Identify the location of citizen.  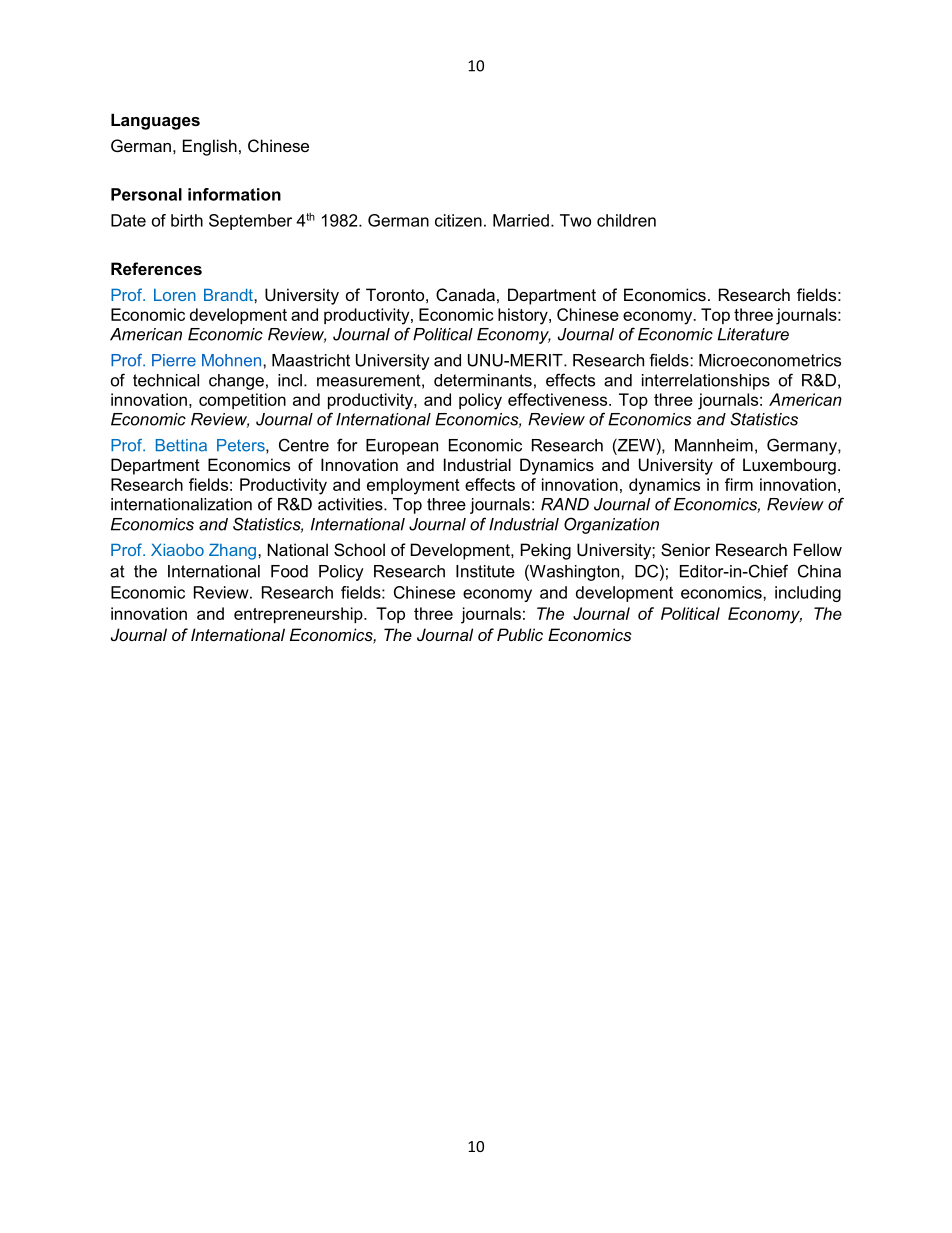
(458, 220).
